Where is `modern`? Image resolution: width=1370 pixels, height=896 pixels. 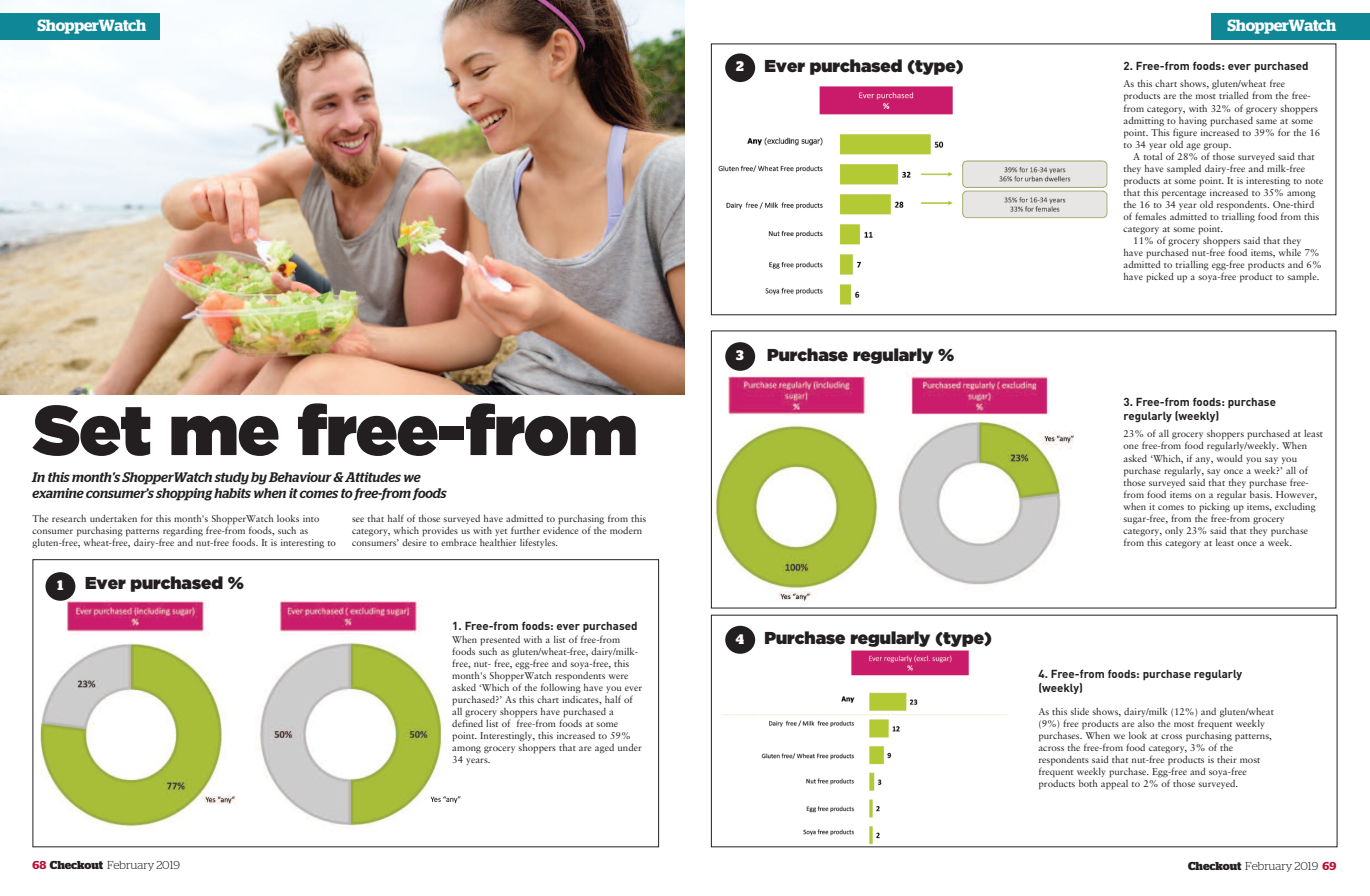 modern is located at coordinates (626, 530).
